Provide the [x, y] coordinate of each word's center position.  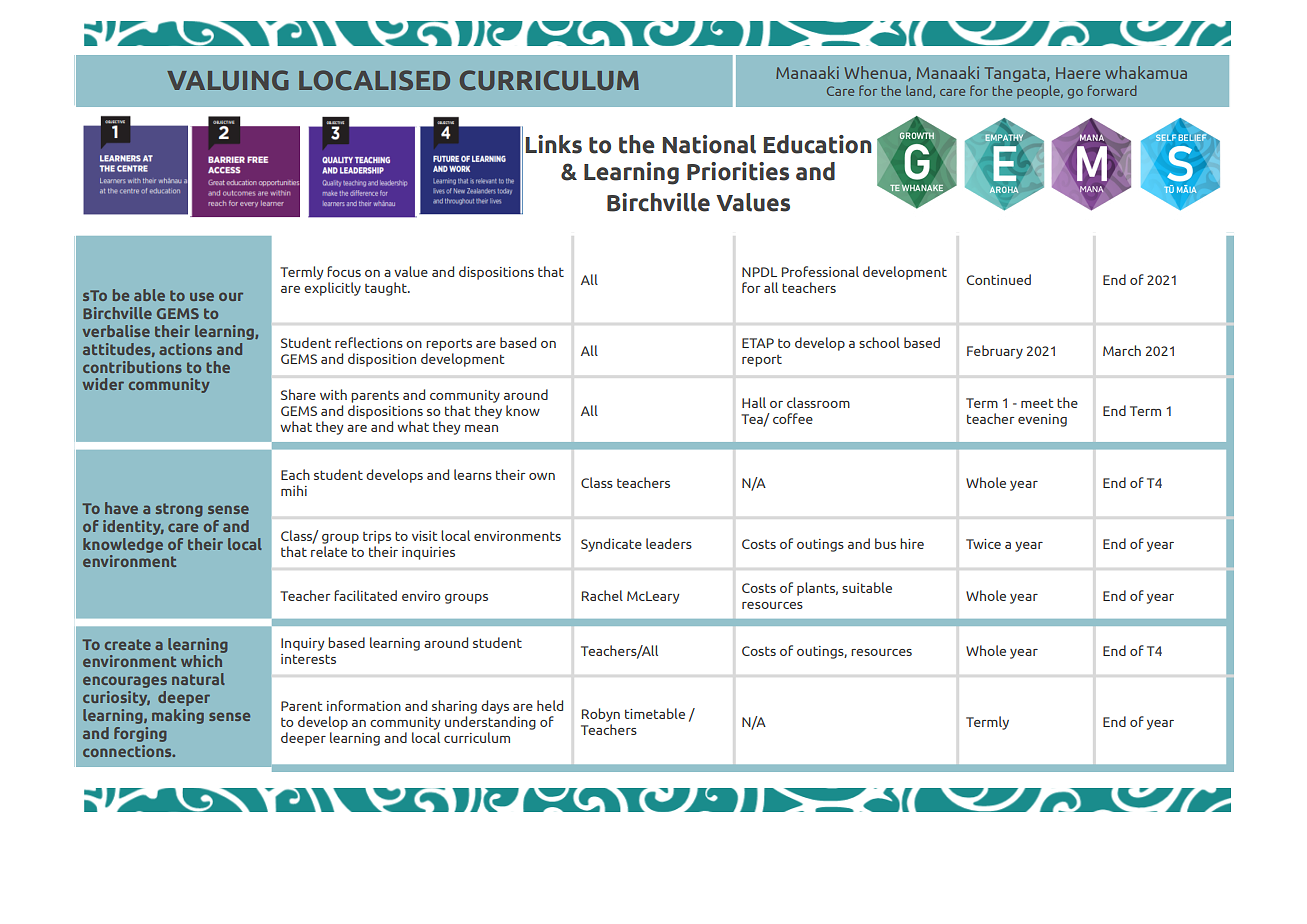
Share [298, 394]
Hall [754, 402]
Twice [983, 544]
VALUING [228, 80]
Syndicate [611, 545]
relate [329, 551]
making [178, 716]
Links [554, 144]
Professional [820, 271]
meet [1037, 403]
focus [344, 271]
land [920, 91]
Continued [999, 279]
